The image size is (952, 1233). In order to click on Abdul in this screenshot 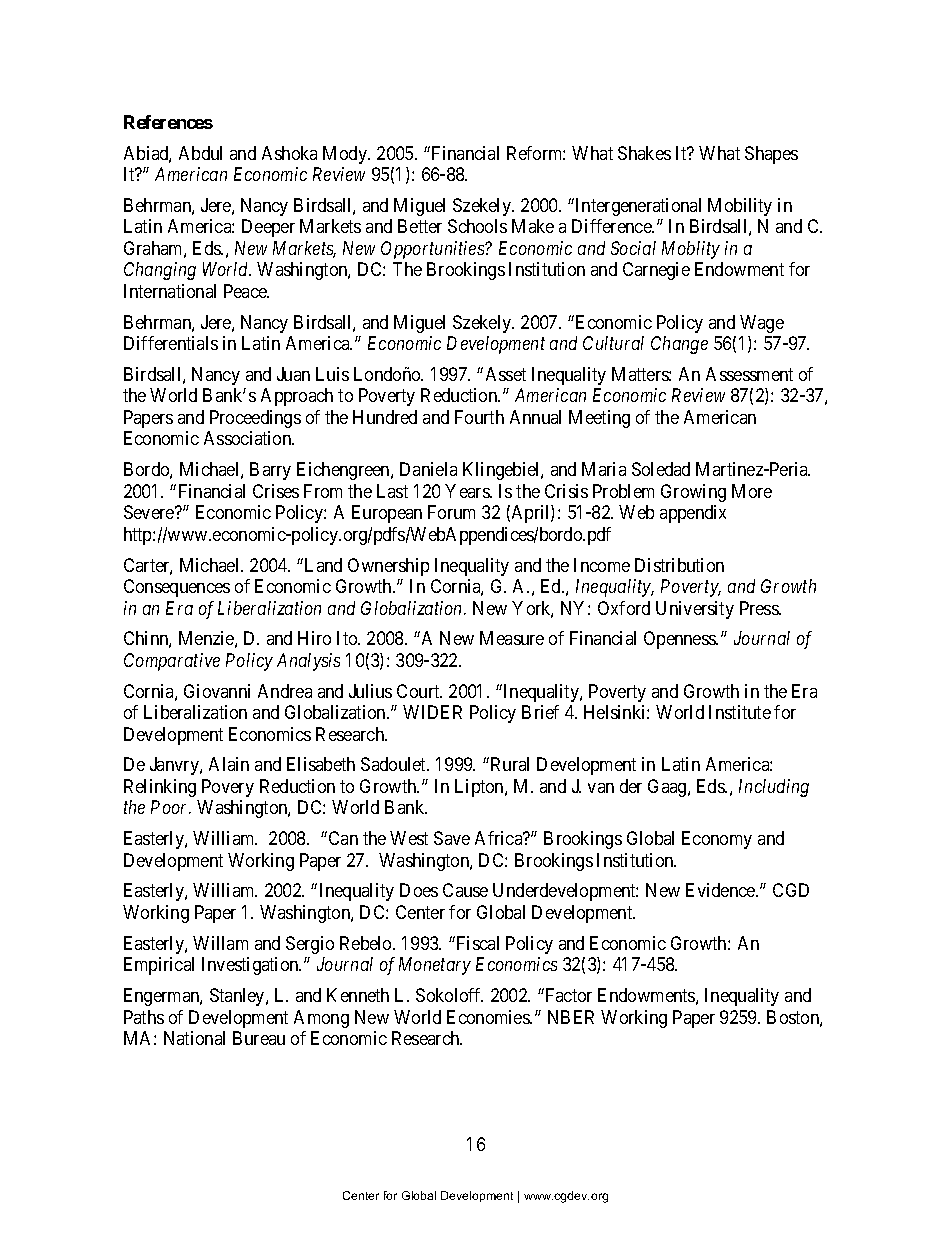, I will do `click(200, 153)`.
